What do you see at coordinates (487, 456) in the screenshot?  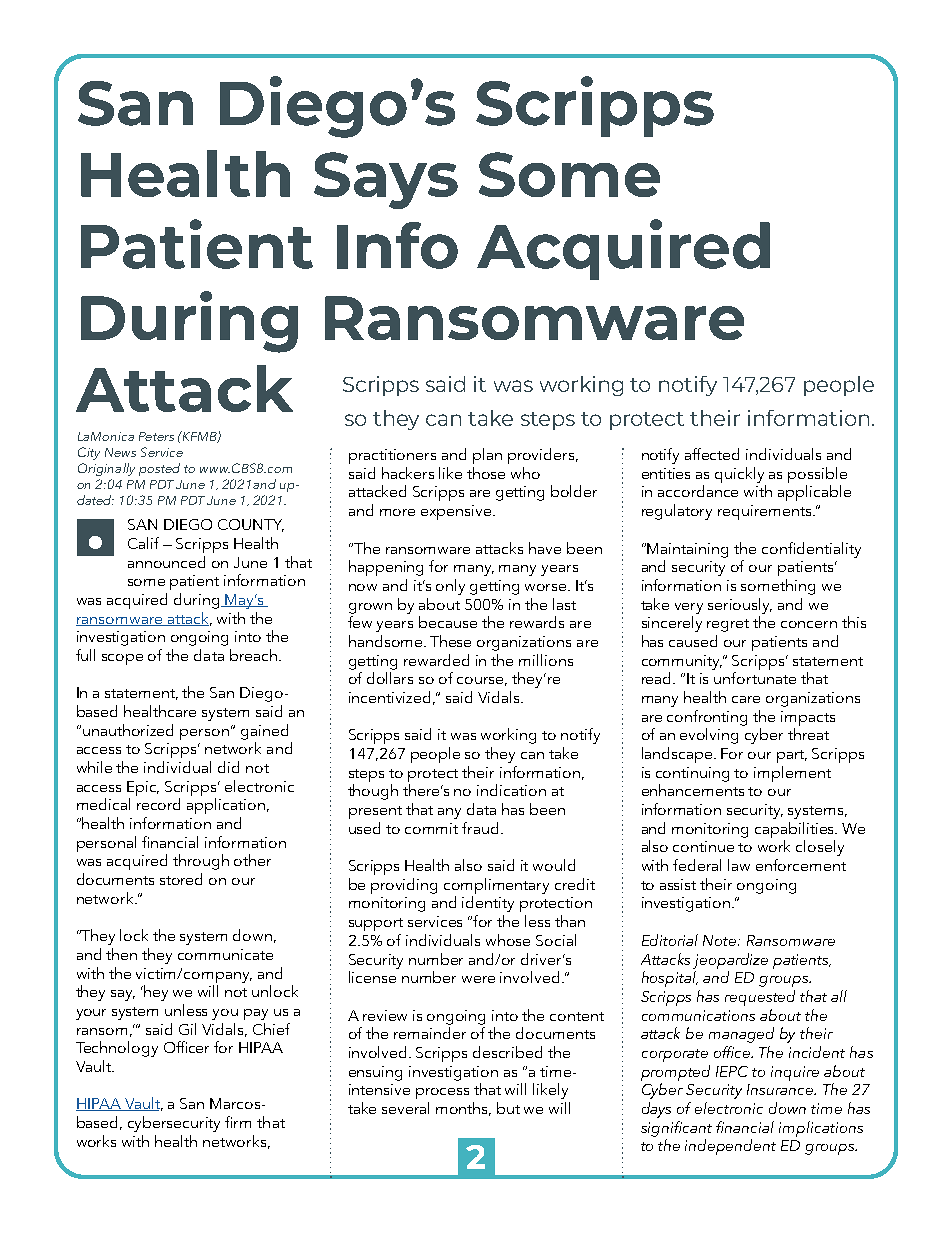 I see `plan` at bounding box center [487, 456].
